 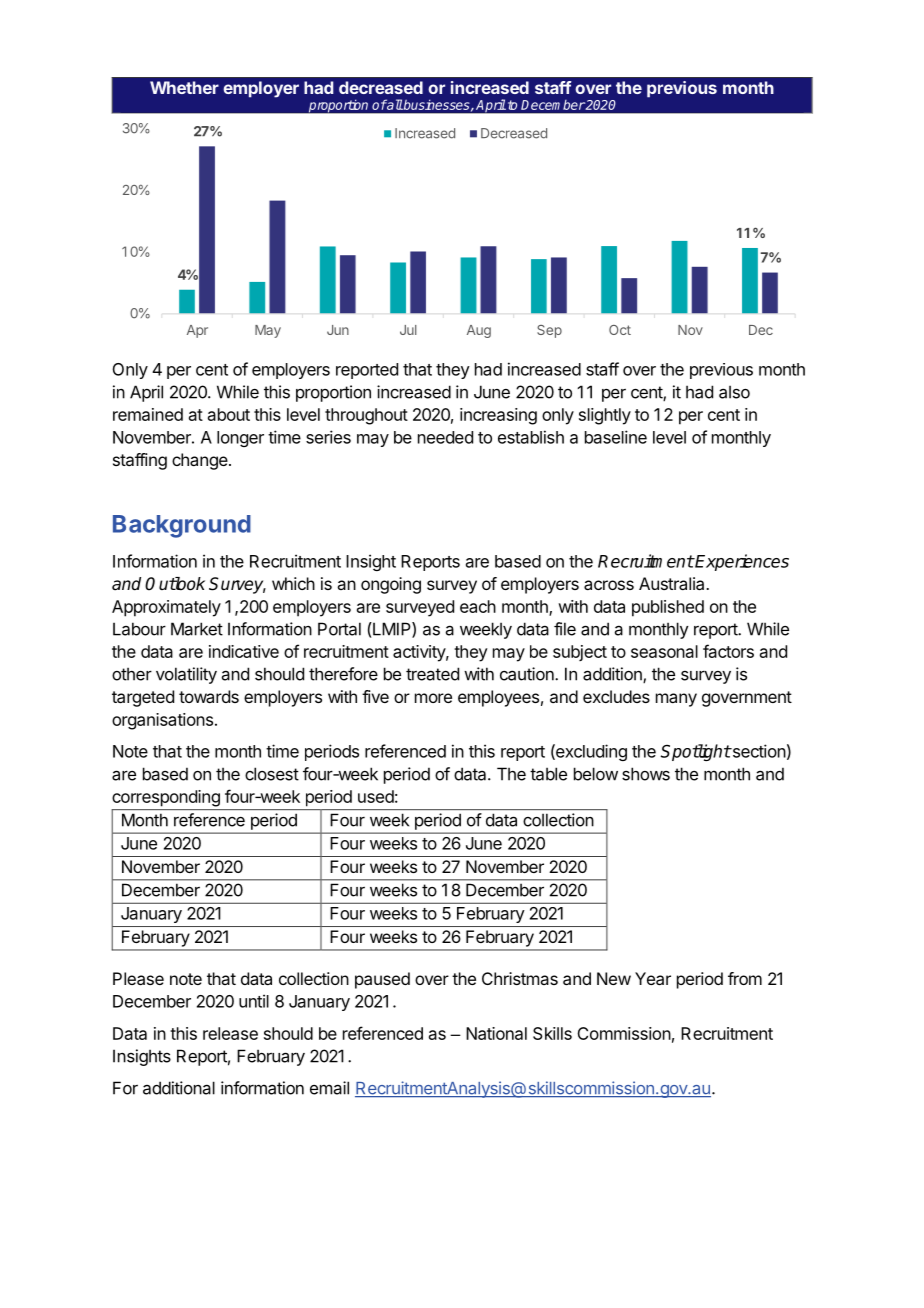 I want to click on Spotlight, so click(x=695, y=752).
